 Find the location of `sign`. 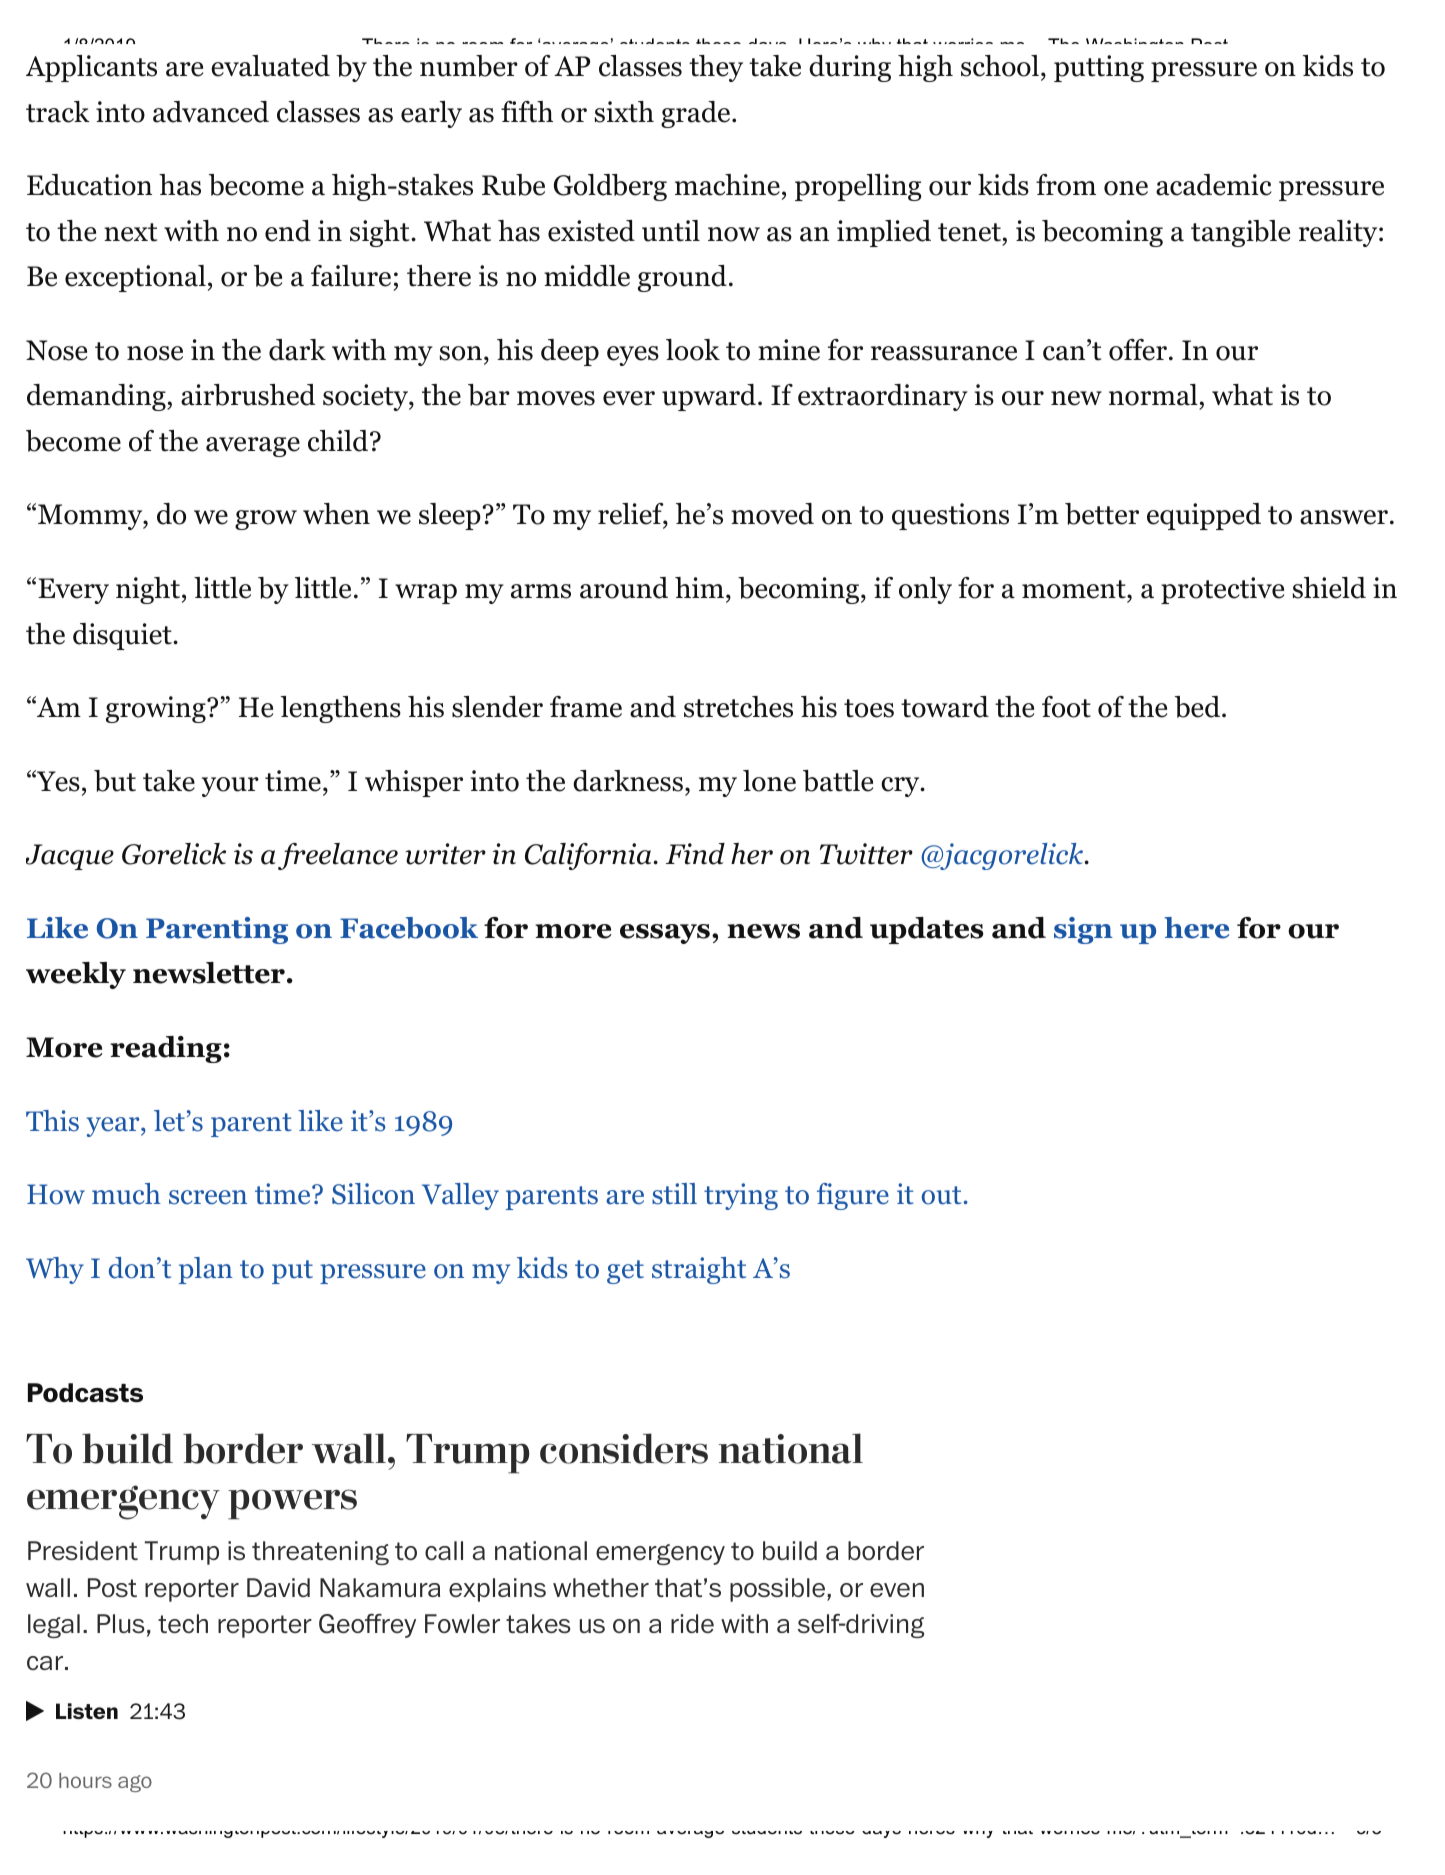

sign is located at coordinates (1083, 930).
